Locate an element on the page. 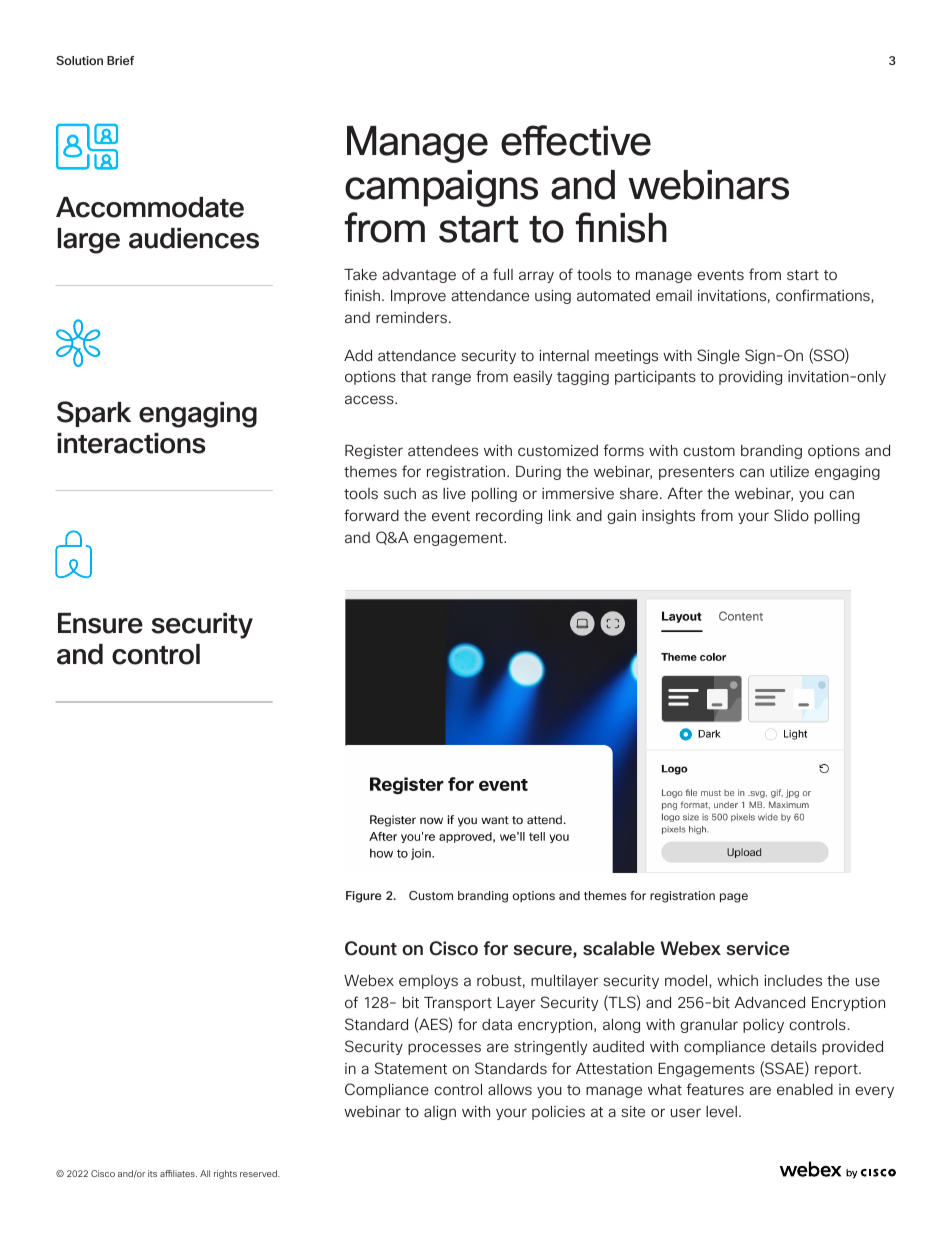  affiliates is located at coordinates (178, 1173).
